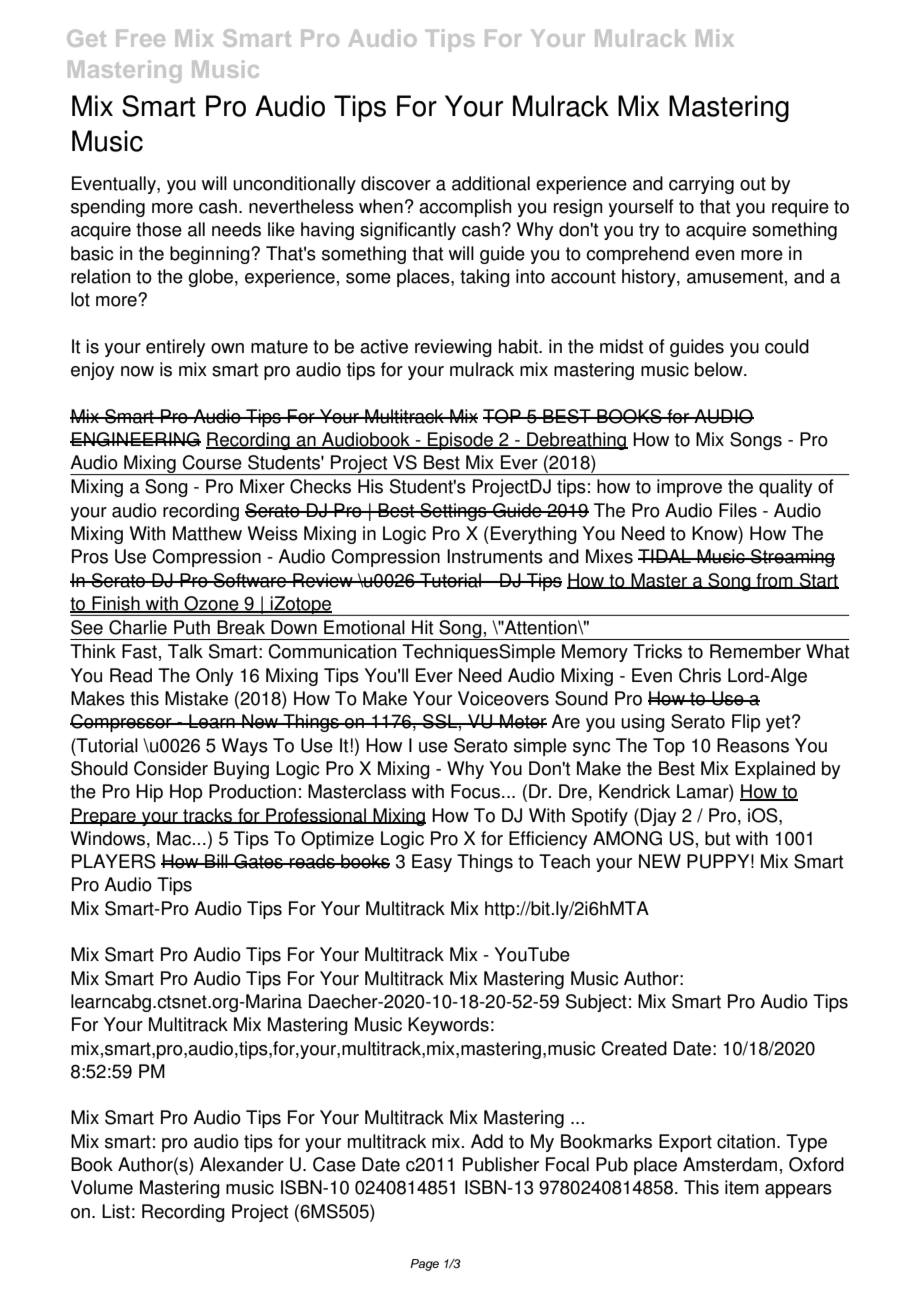 This image has width=924, height=1308. I want to click on additional, so click(491, 183).
